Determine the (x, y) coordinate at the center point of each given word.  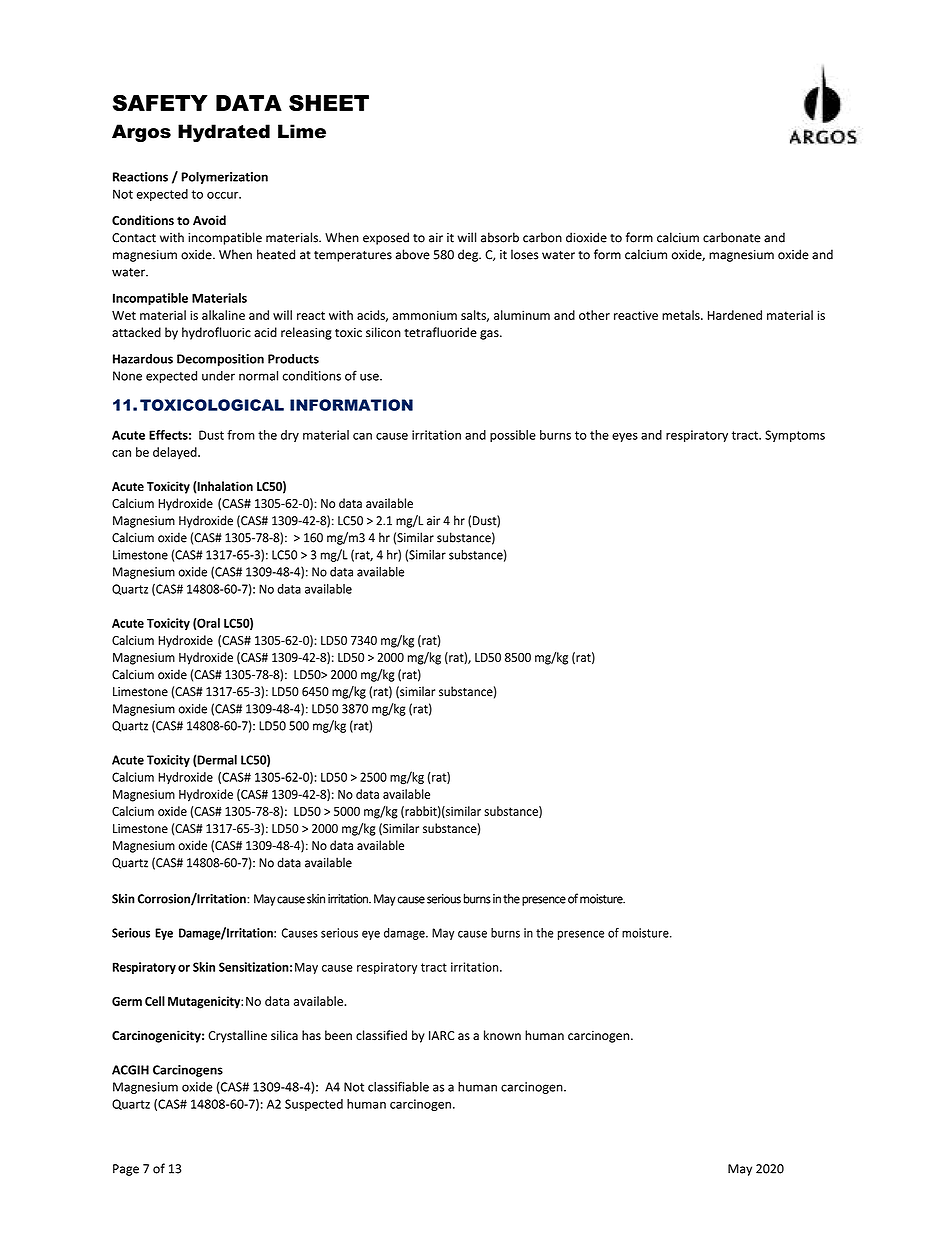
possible (513, 436)
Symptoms (795, 436)
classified (381, 1035)
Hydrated (224, 133)
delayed (176, 453)
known (502, 1035)
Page (126, 1170)
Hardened (735, 315)
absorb (500, 237)
